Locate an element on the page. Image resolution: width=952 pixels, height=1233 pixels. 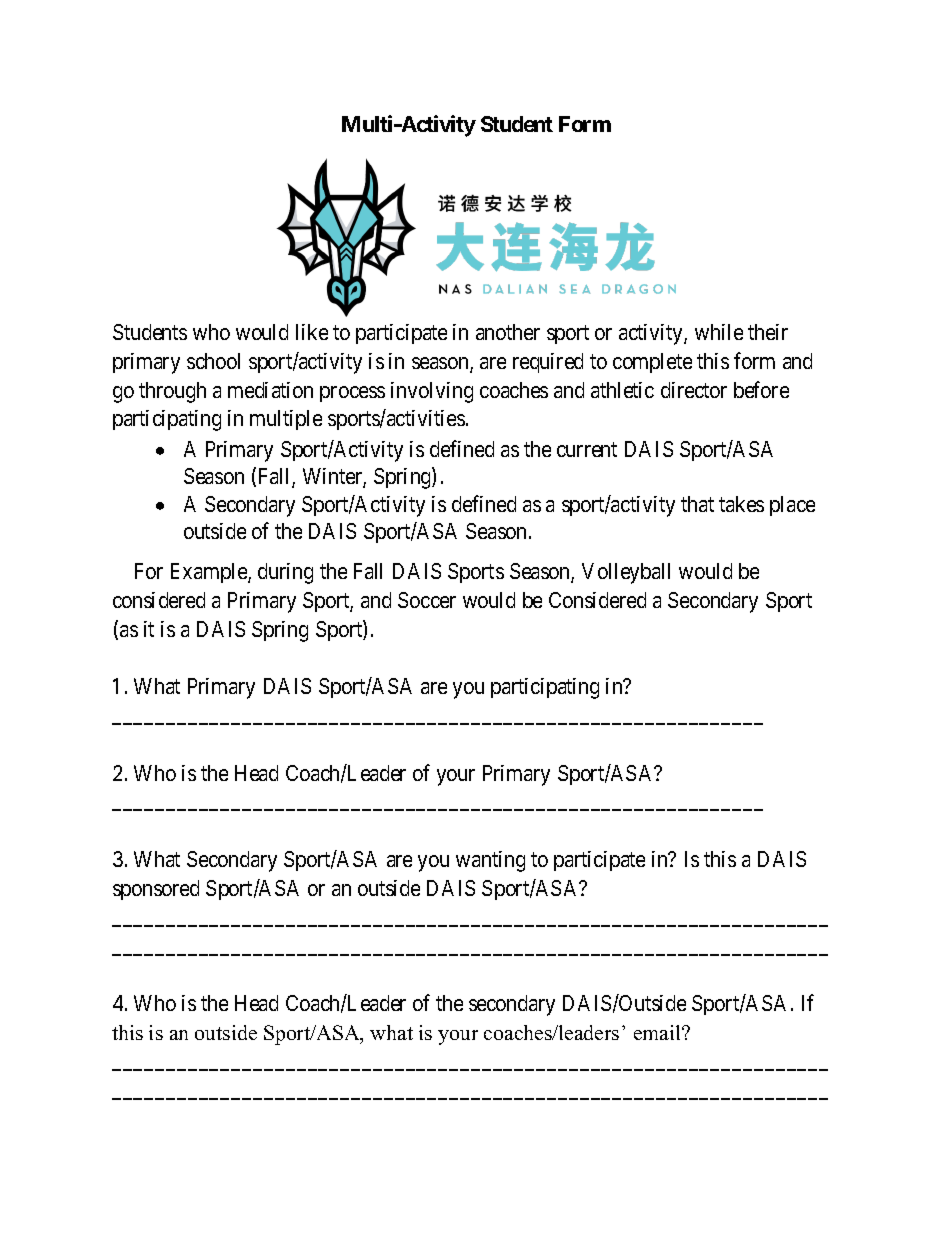
email is located at coordinates (658, 1032).
